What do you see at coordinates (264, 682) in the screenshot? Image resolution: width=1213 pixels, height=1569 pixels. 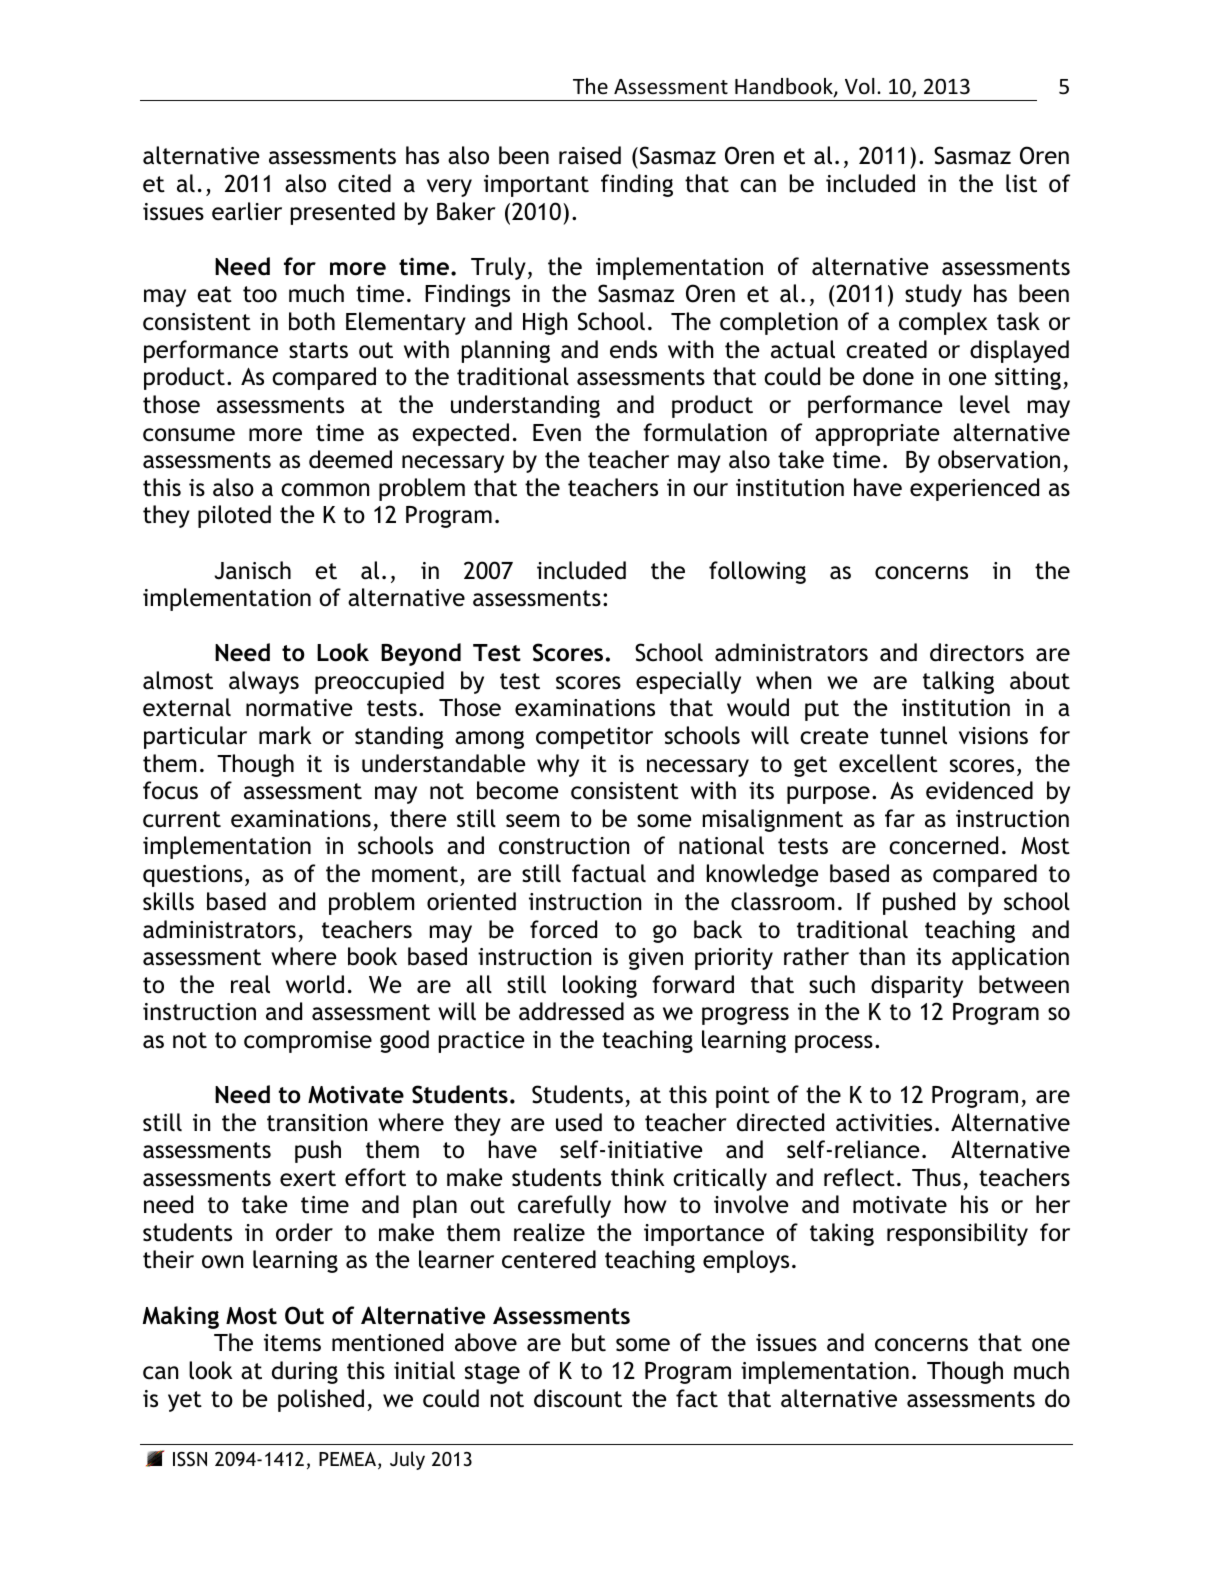 I see `always` at bounding box center [264, 682].
